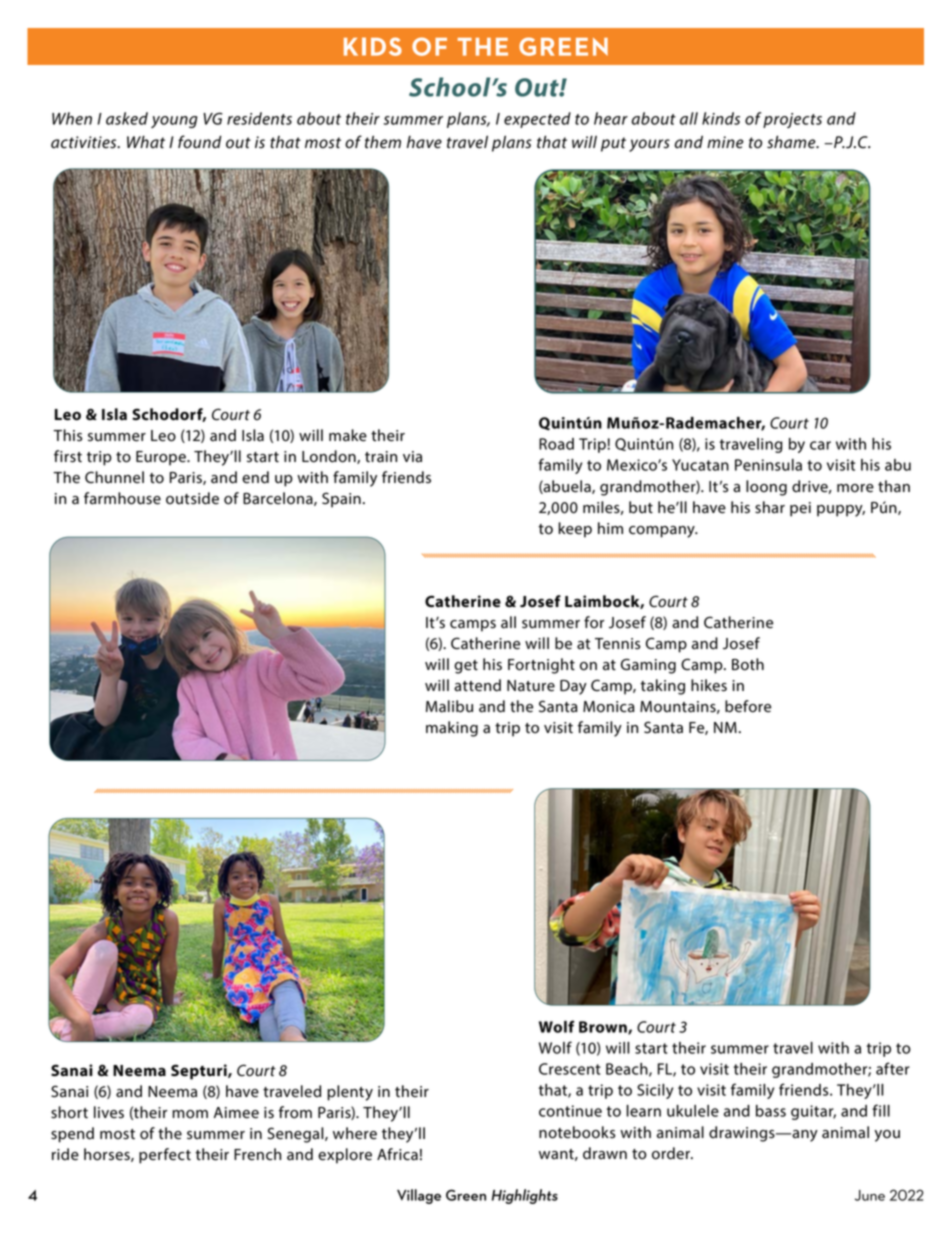 The width and height of the screenshot is (952, 1233). What do you see at coordinates (449, 706) in the screenshot?
I see `Malibu` at bounding box center [449, 706].
